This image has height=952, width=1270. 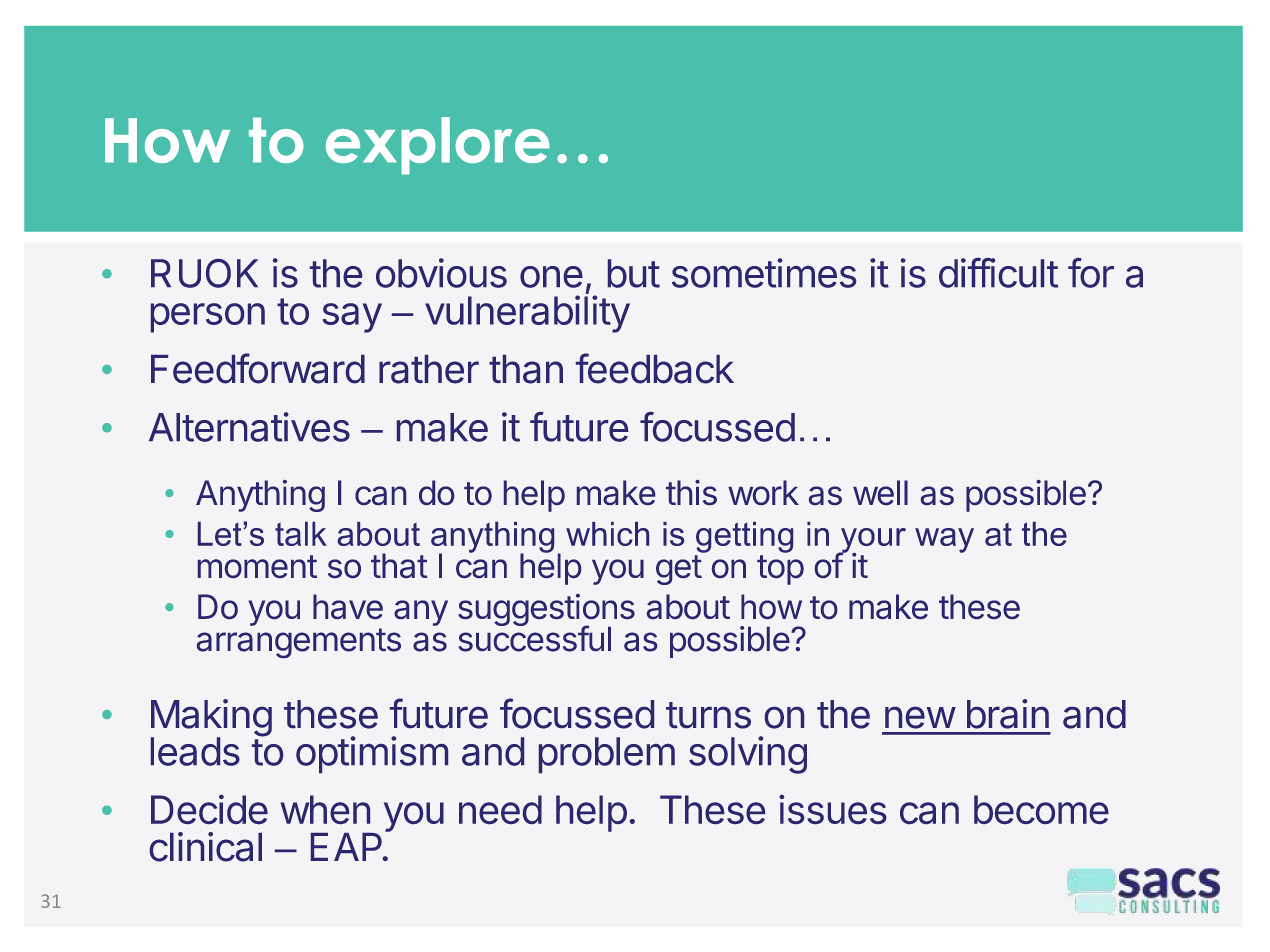 I want to click on well, so click(x=880, y=492).
